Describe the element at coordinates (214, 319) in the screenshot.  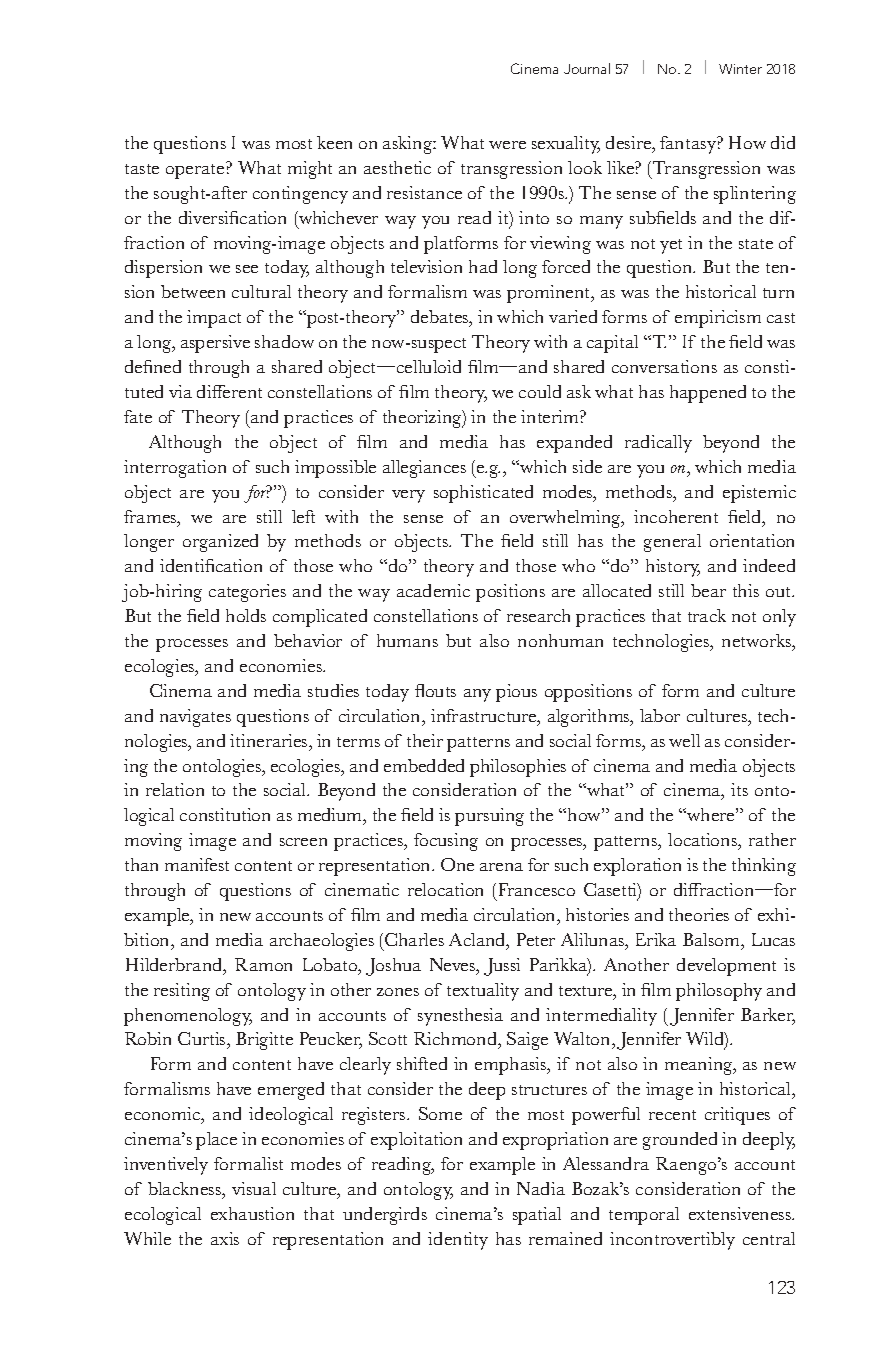
I see `impact` at that location.
